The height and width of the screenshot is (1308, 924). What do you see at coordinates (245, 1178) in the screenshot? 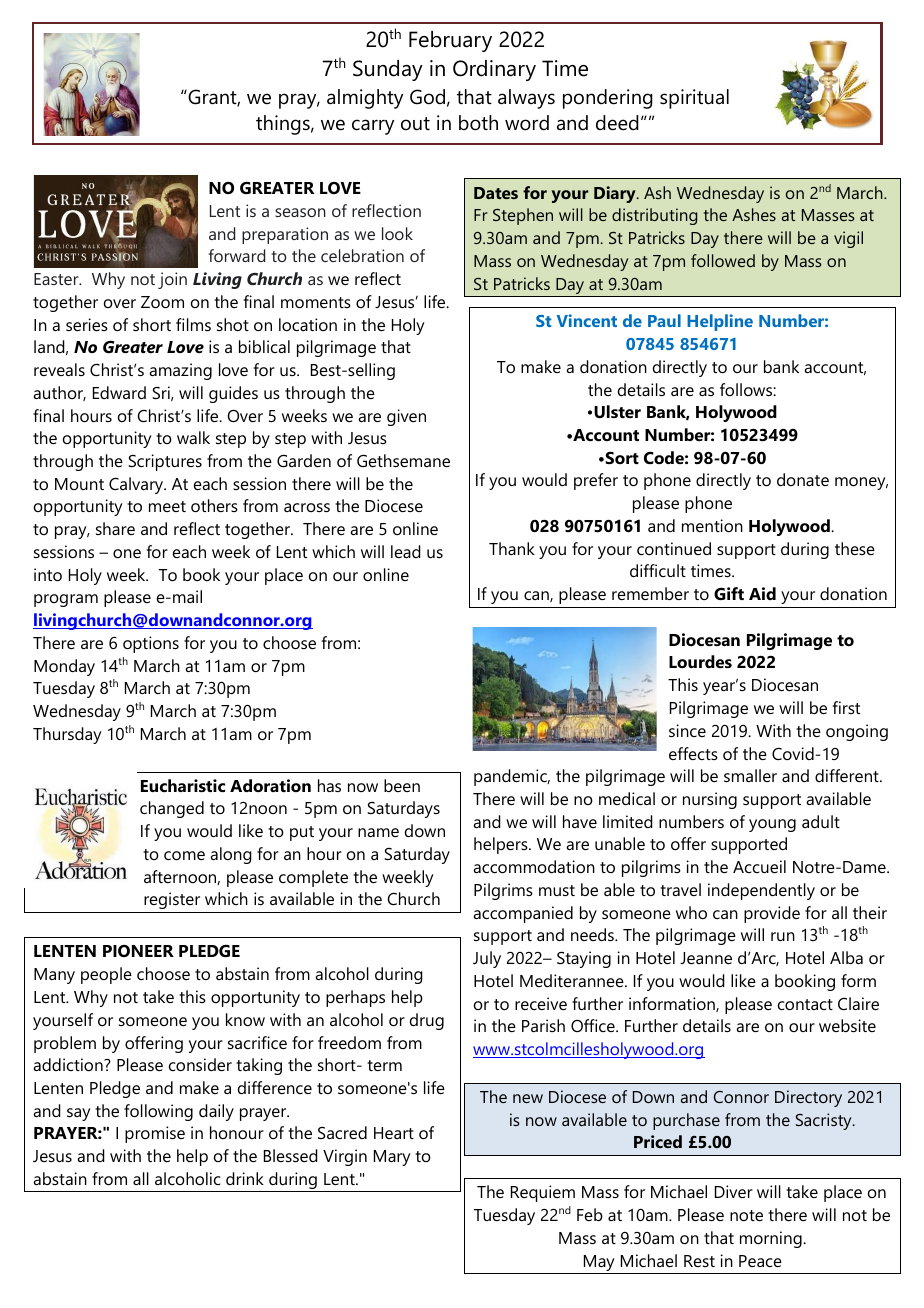
I see `drink` at bounding box center [245, 1178].
